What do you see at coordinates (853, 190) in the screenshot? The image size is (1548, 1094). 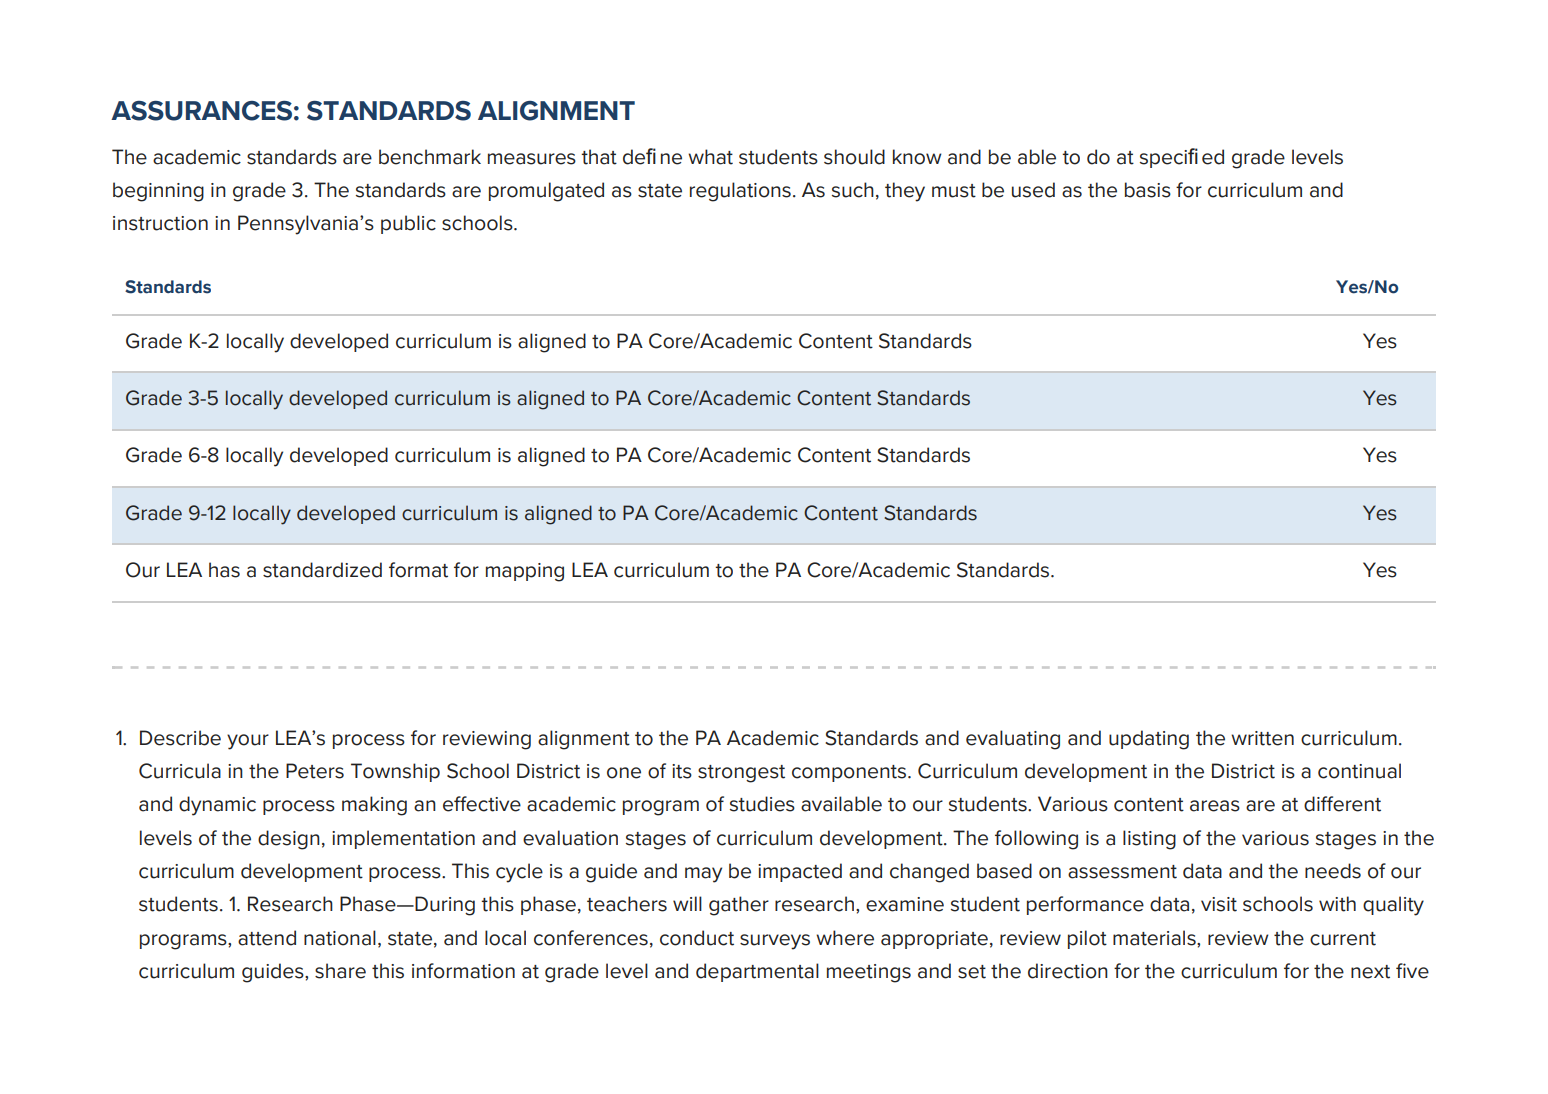 I see `such` at bounding box center [853, 190].
